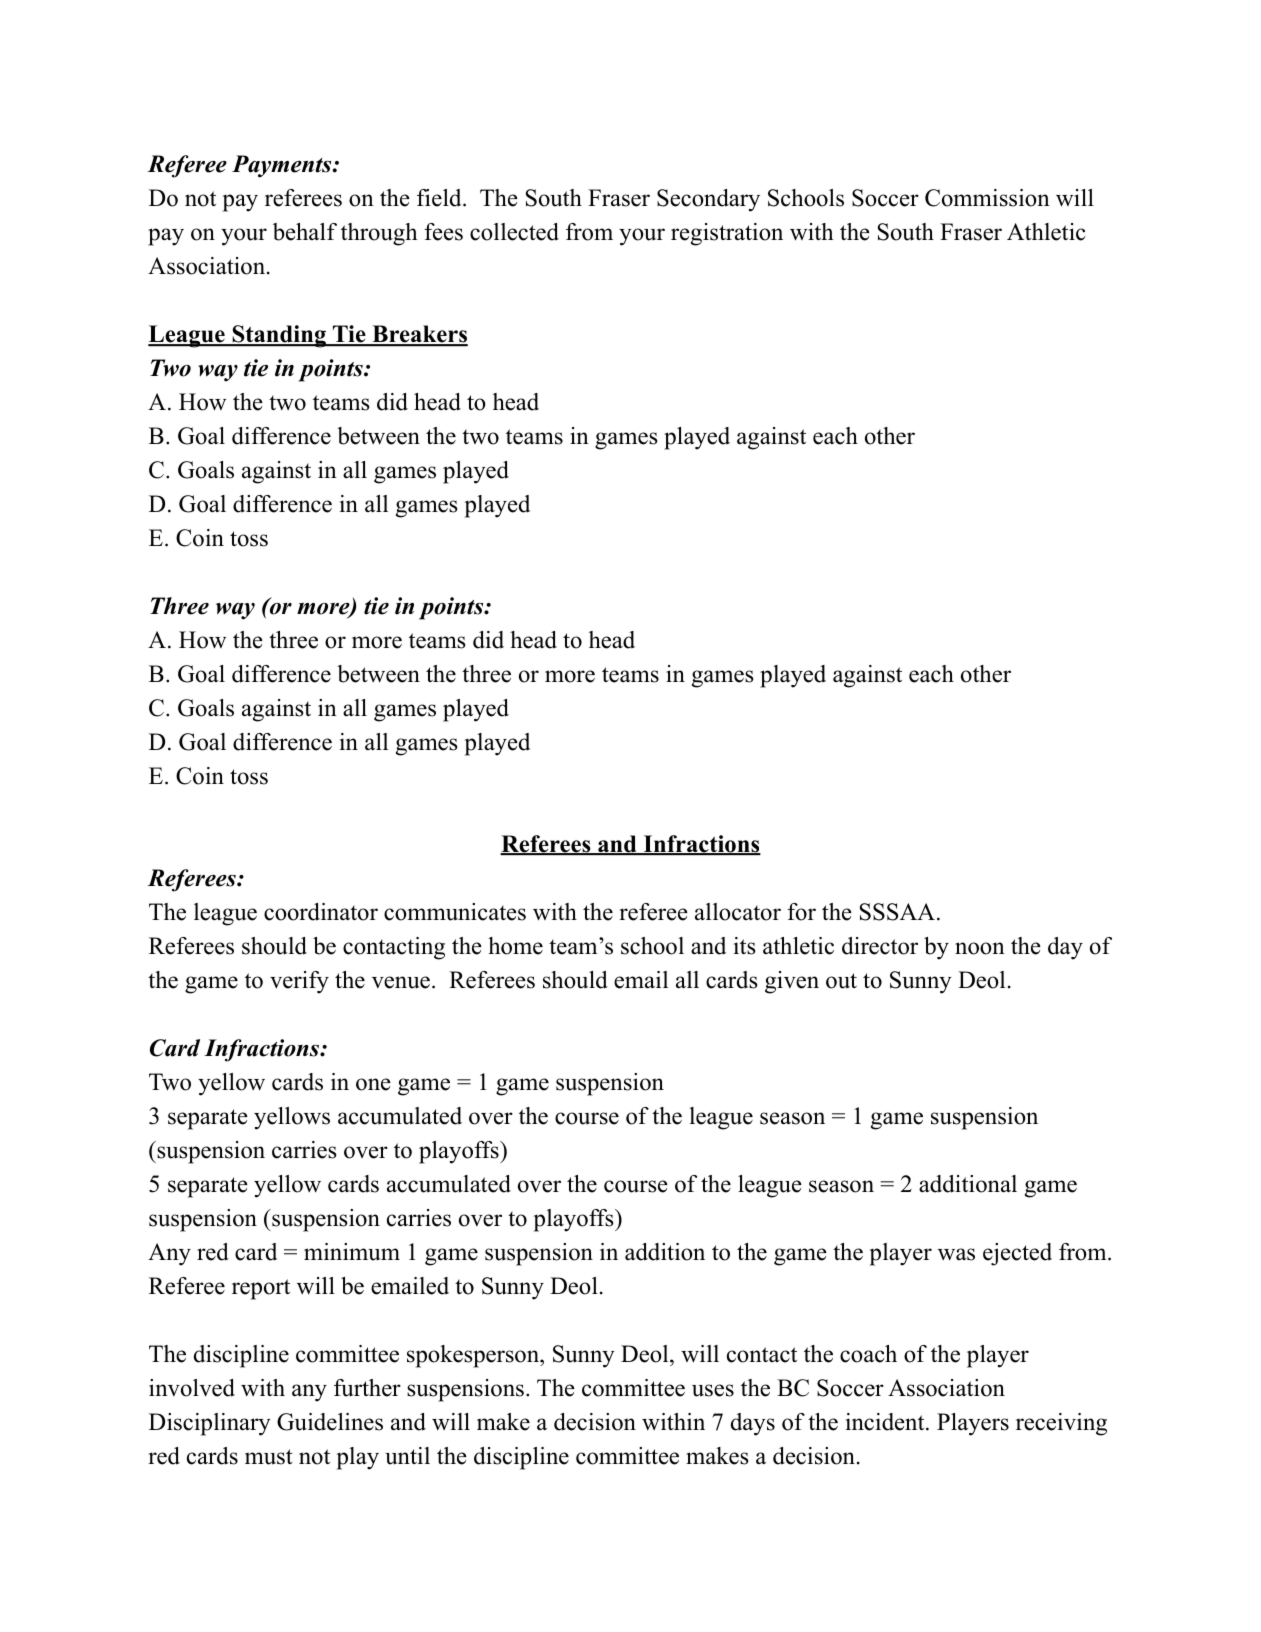 The image size is (1261, 1632). I want to click on Commission, so click(987, 198).
